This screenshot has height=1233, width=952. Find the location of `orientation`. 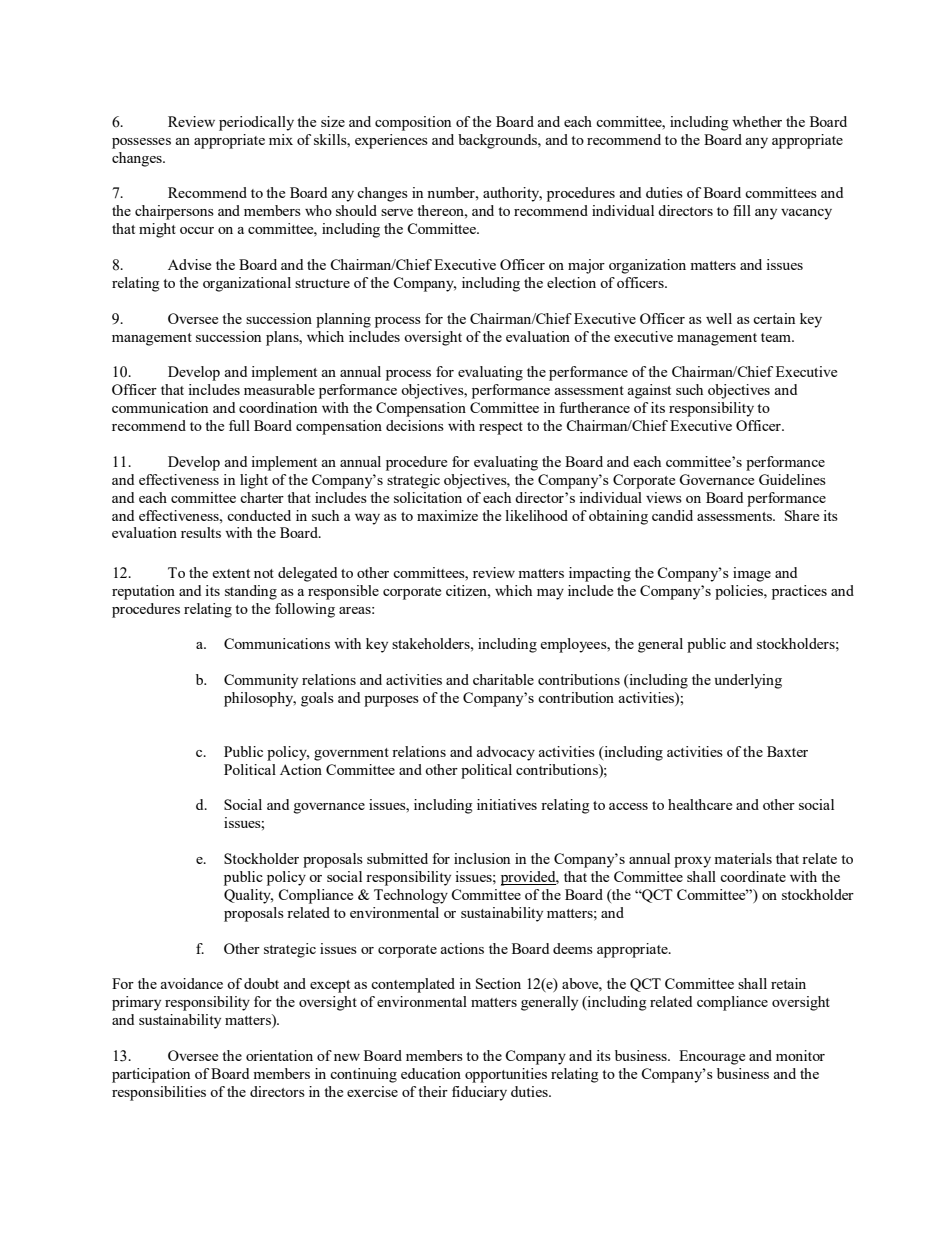

orientation is located at coordinates (279, 1055).
